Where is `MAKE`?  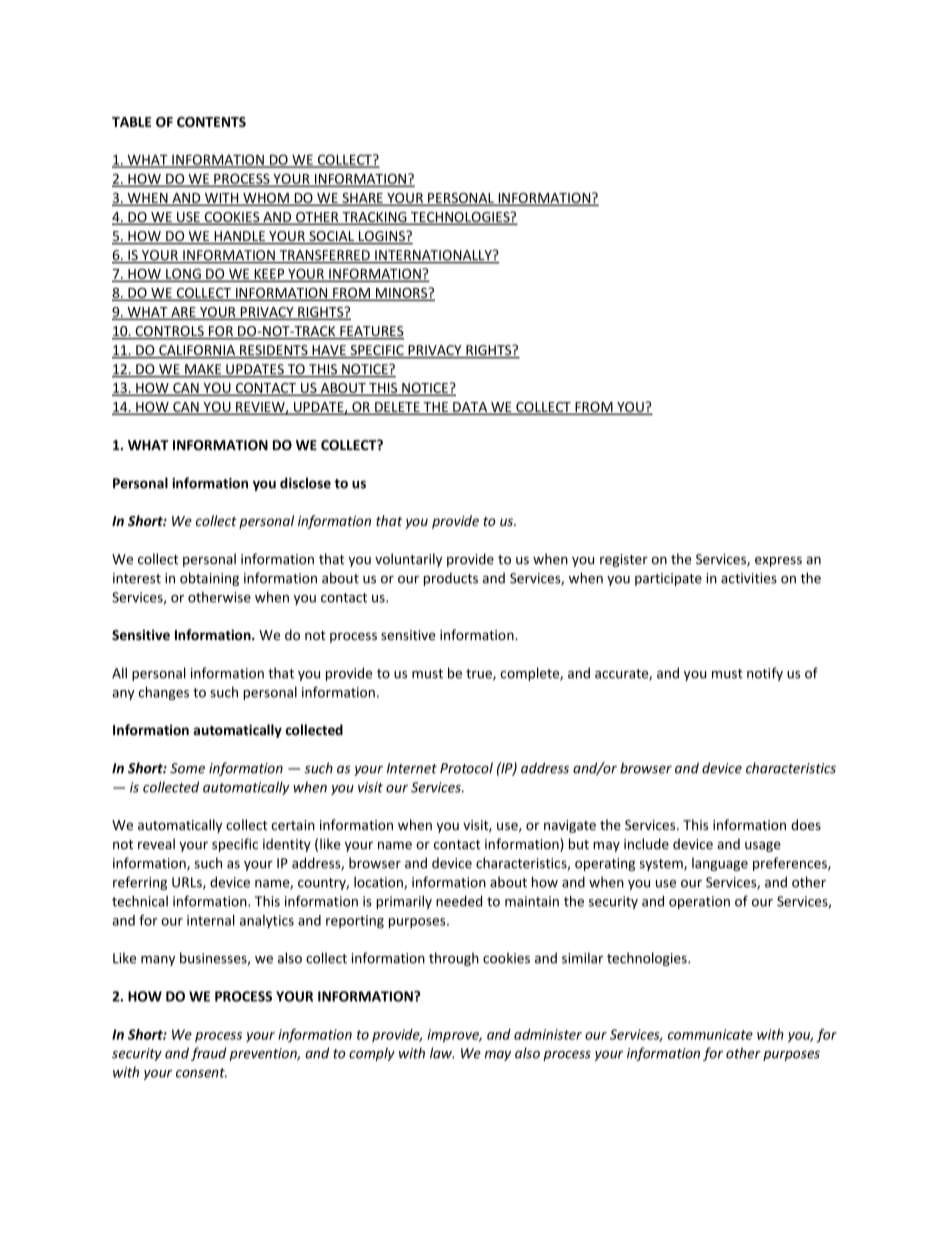
MAKE is located at coordinates (203, 370).
